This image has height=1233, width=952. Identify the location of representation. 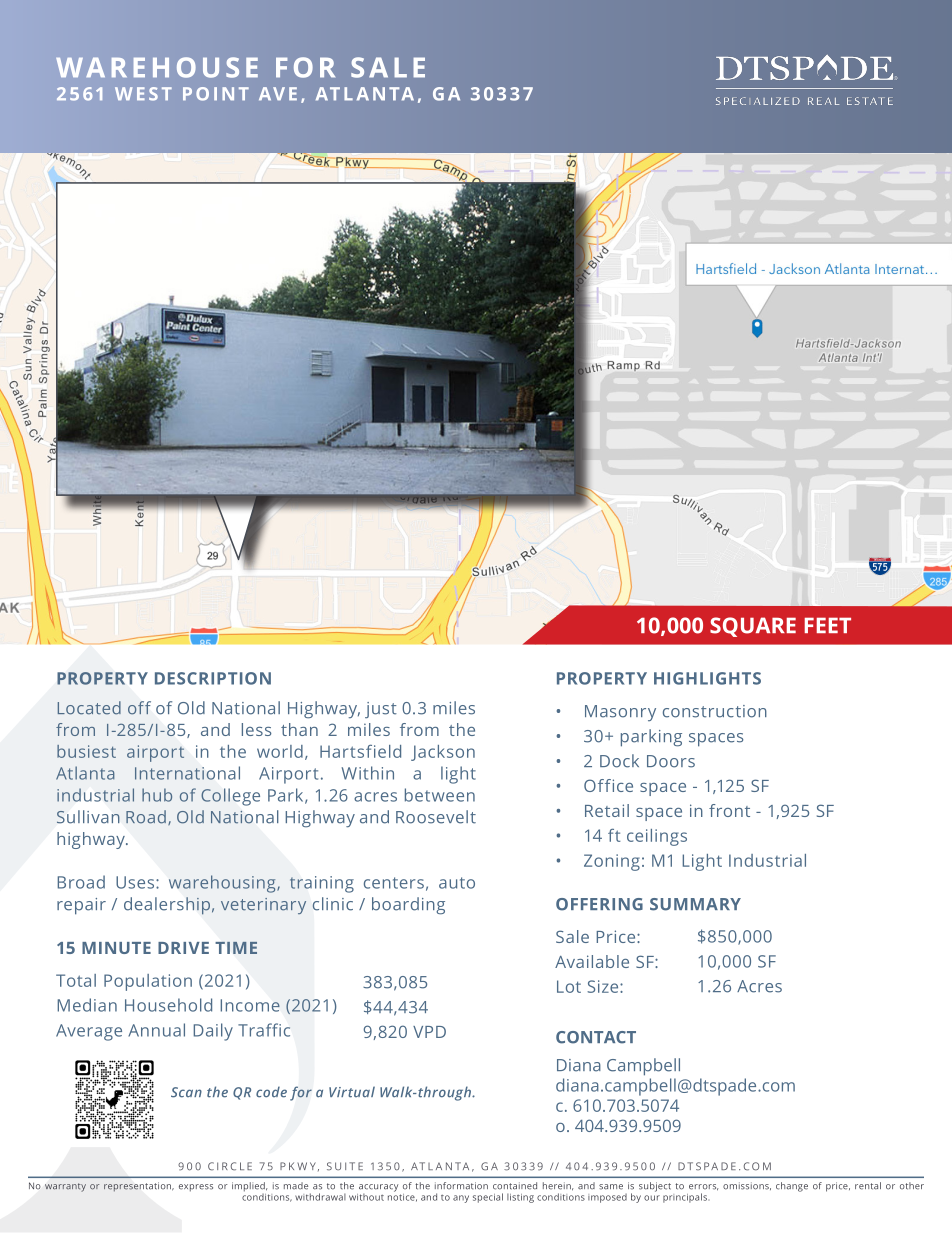
(139, 1186).
